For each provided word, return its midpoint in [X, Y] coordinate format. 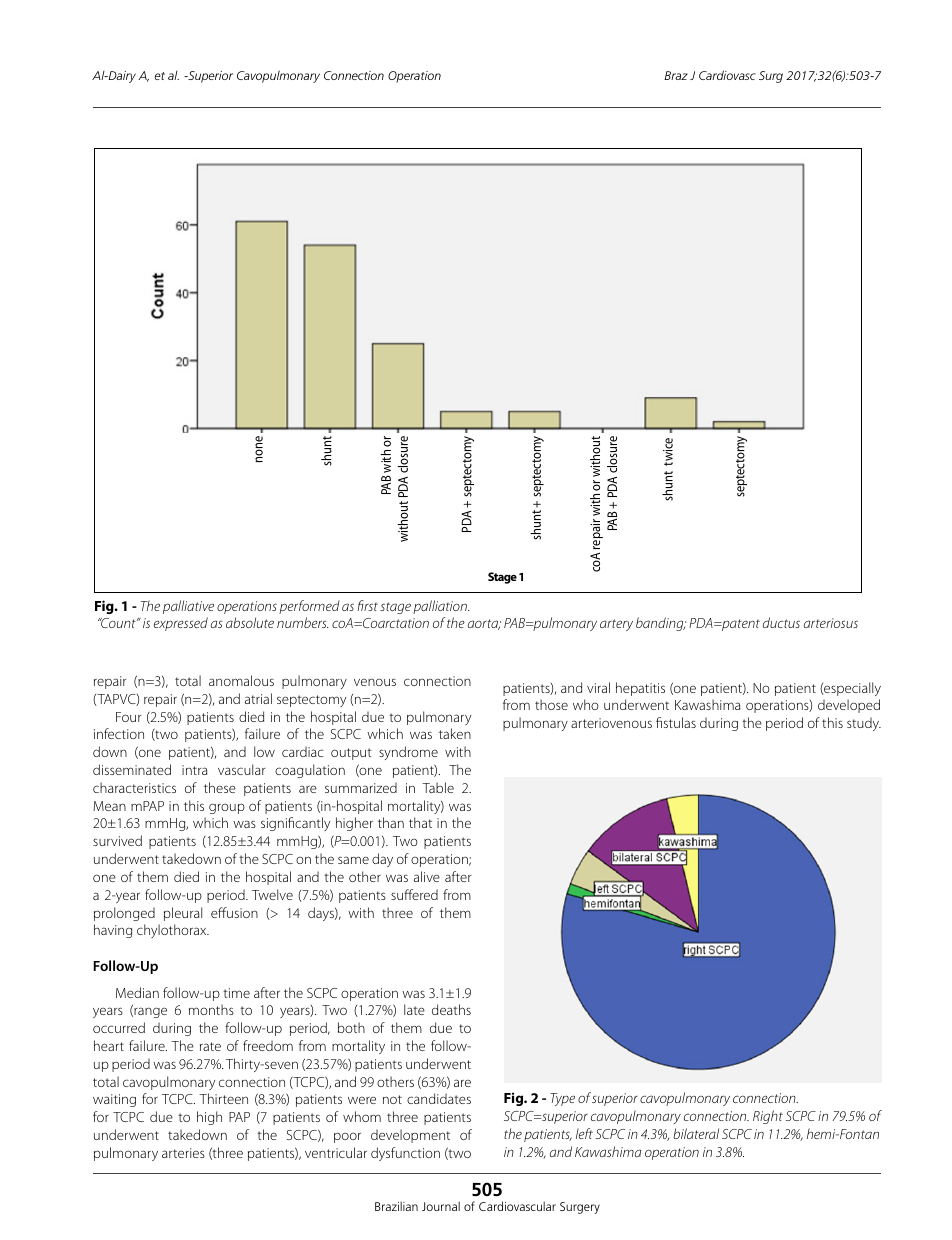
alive [427, 876]
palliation [441, 607]
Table [438, 787]
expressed [181, 624]
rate [210, 1046]
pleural [183, 914]
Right [768, 1117]
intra [195, 770]
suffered [414, 894]
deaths [451, 1009]
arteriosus [831, 623]
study [864, 724]
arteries [183, 1153]
